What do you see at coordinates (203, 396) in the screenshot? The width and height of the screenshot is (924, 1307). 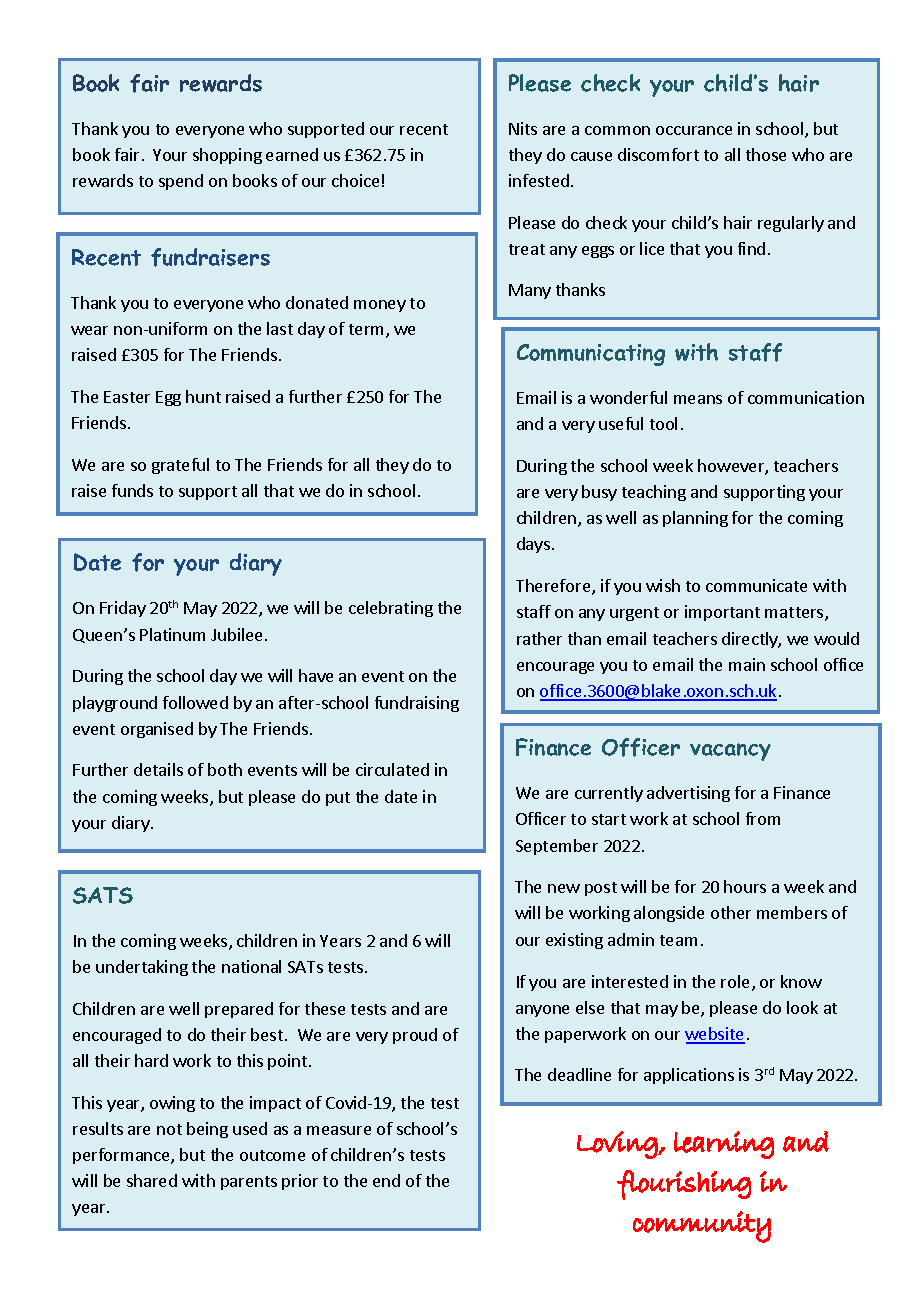 I see `hunt` at bounding box center [203, 396].
